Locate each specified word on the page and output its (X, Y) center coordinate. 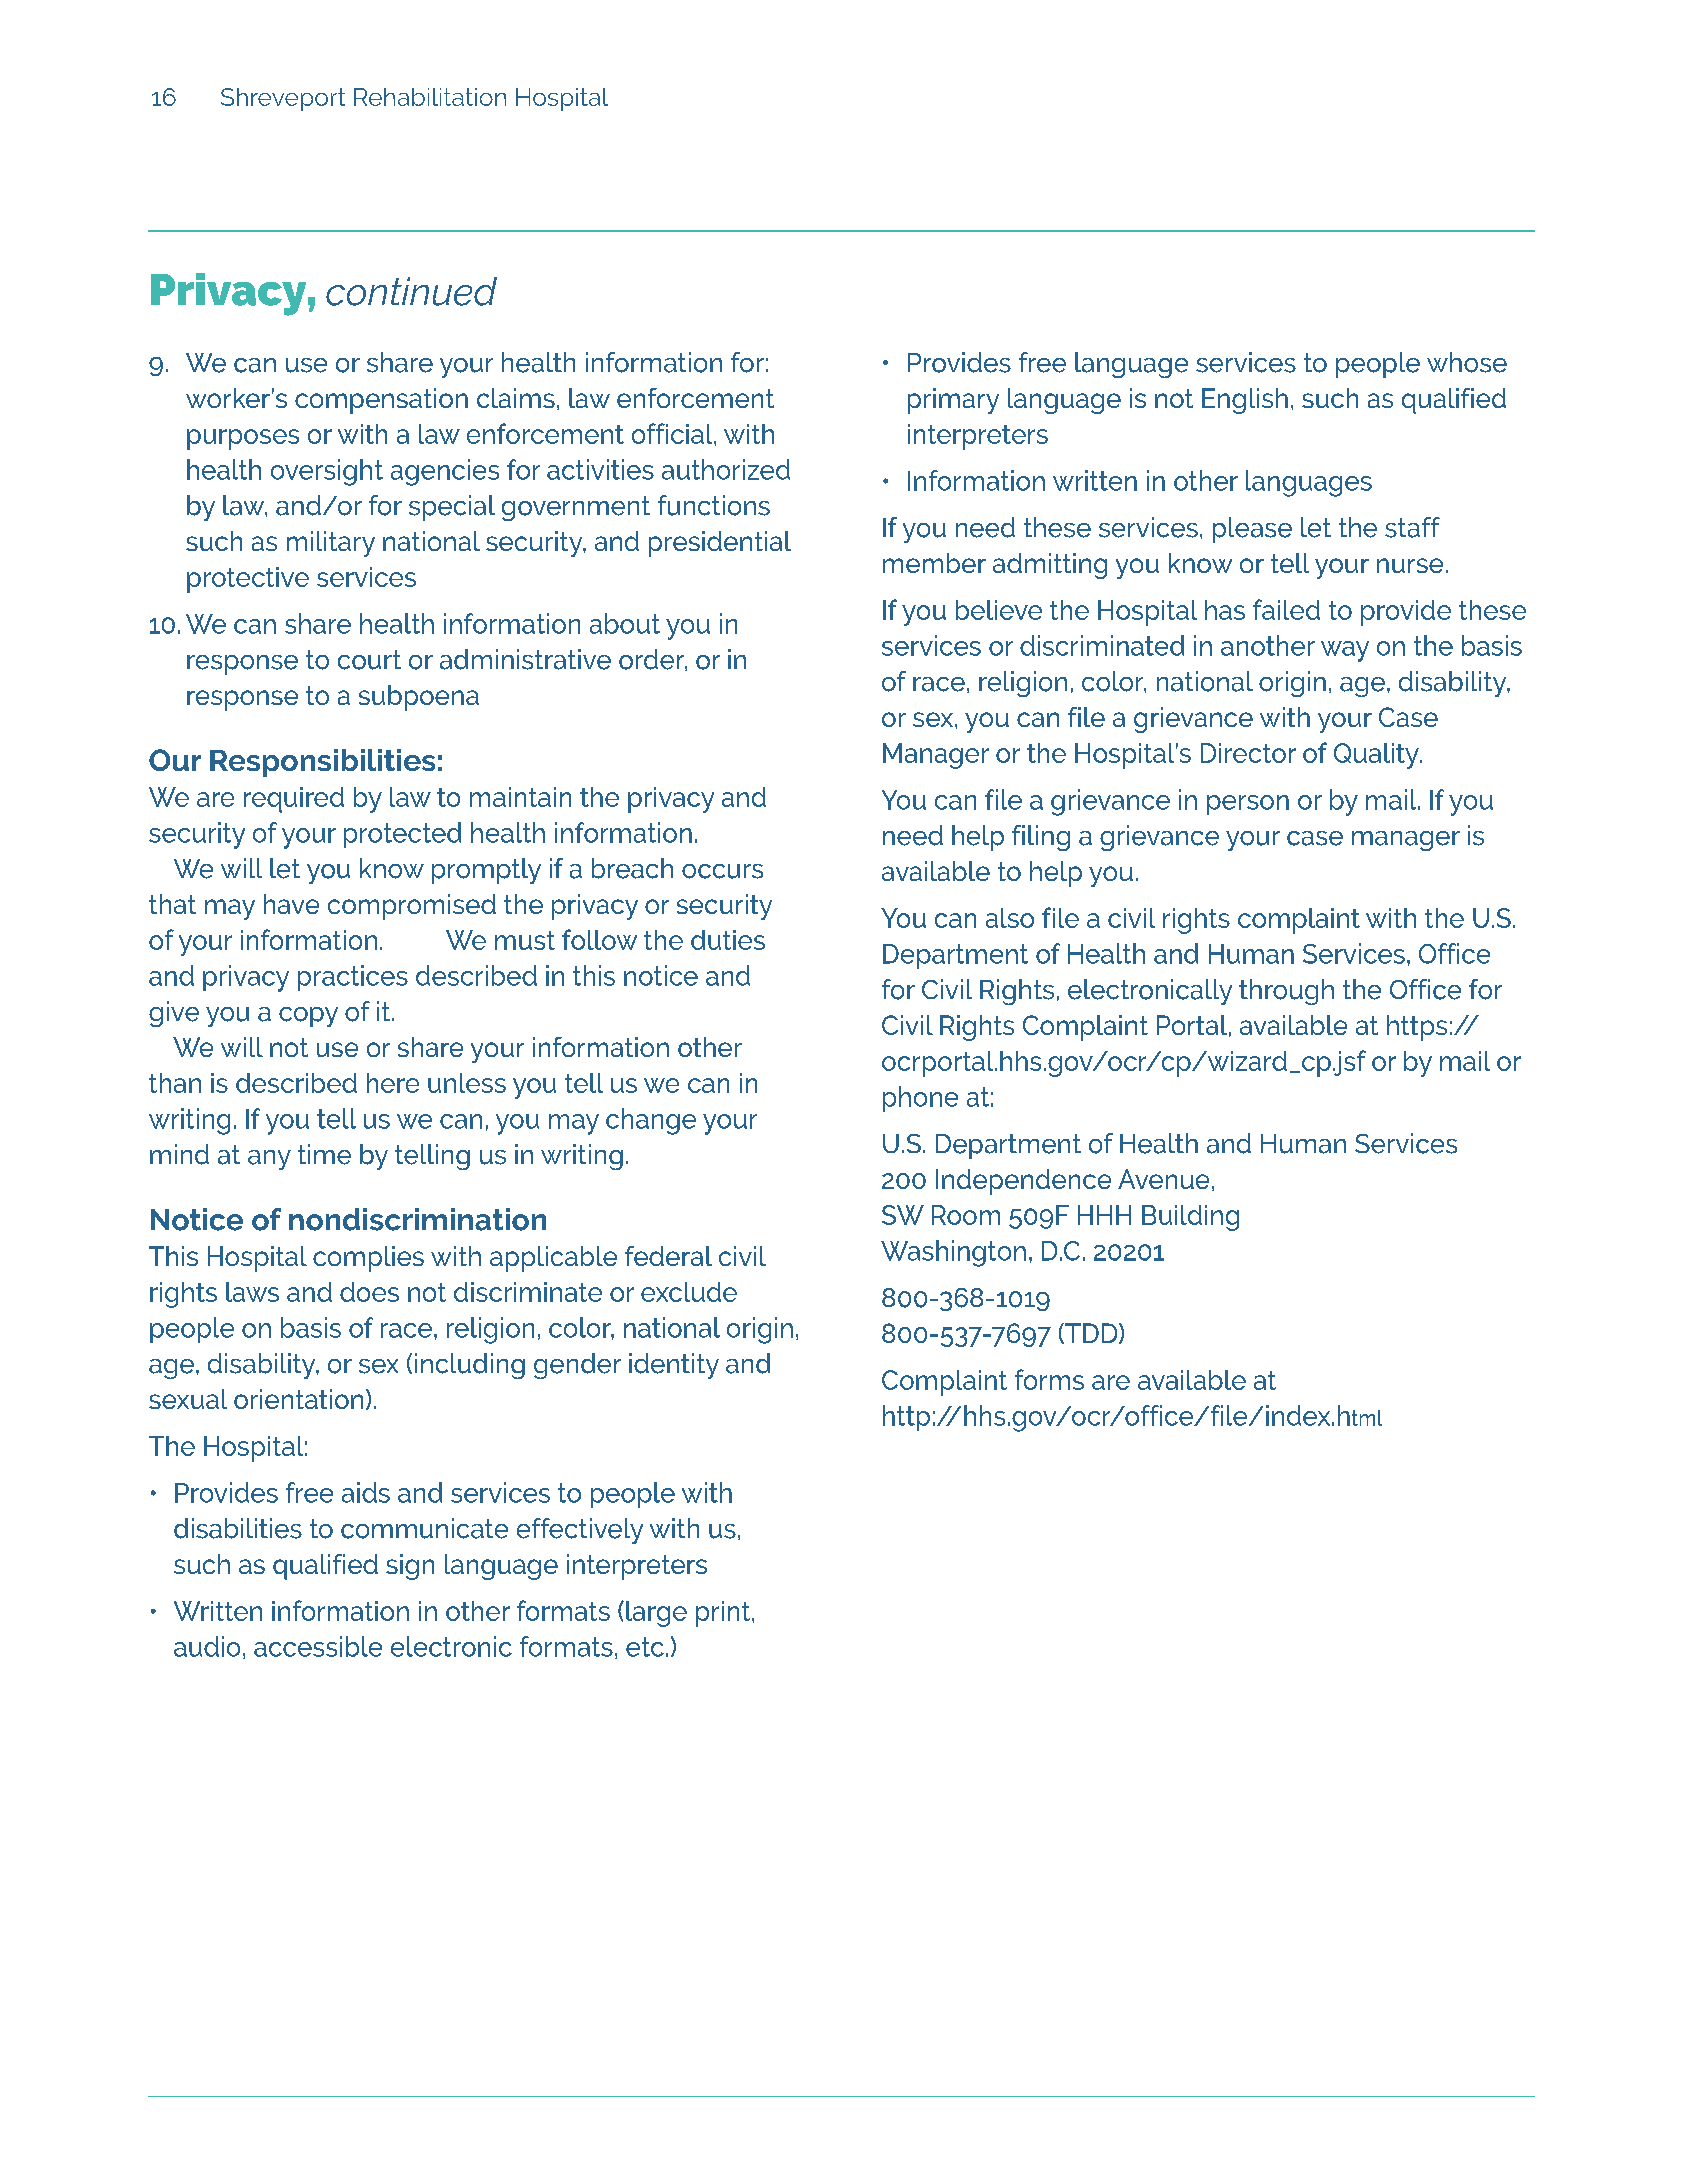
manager (1406, 841)
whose (1467, 362)
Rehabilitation (430, 97)
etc (645, 1647)
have (291, 904)
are (1111, 1382)
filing (1041, 838)
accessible (318, 1646)
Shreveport (283, 99)
